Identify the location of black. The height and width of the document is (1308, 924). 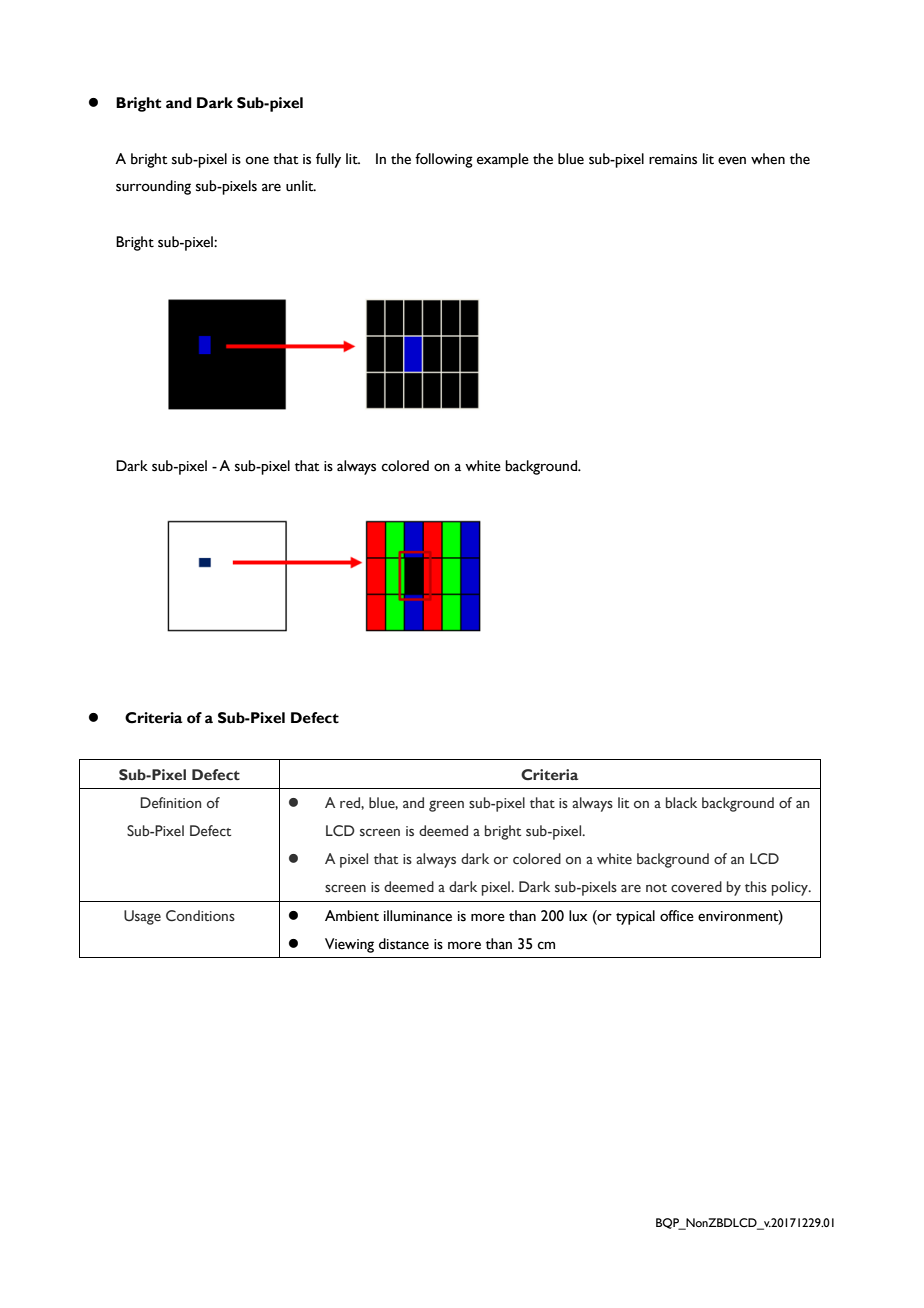
(681, 802).
